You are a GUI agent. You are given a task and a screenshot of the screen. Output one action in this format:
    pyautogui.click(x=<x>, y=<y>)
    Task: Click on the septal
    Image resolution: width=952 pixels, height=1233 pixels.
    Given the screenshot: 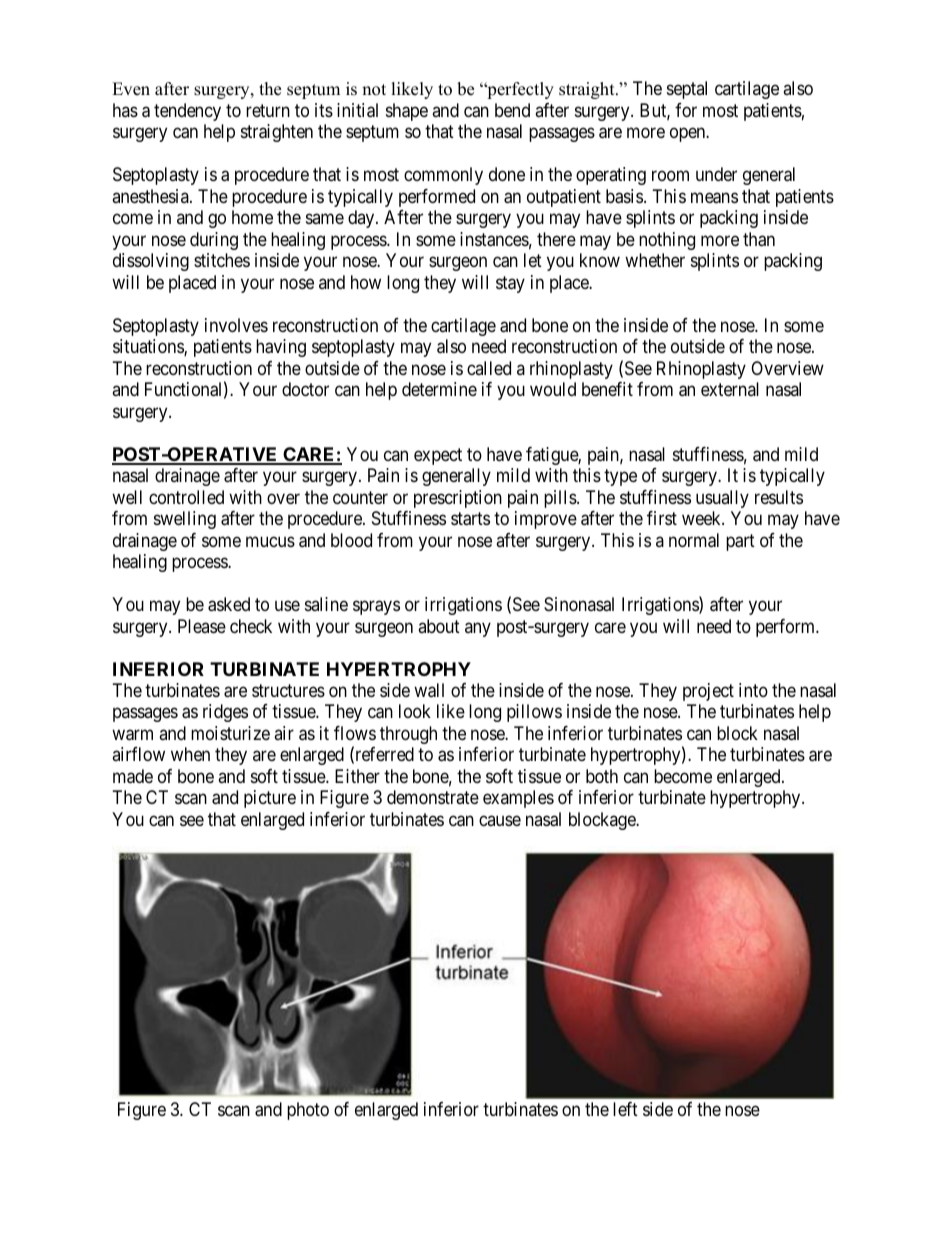 What is the action you would take?
    pyautogui.click(x=687, y=90)
